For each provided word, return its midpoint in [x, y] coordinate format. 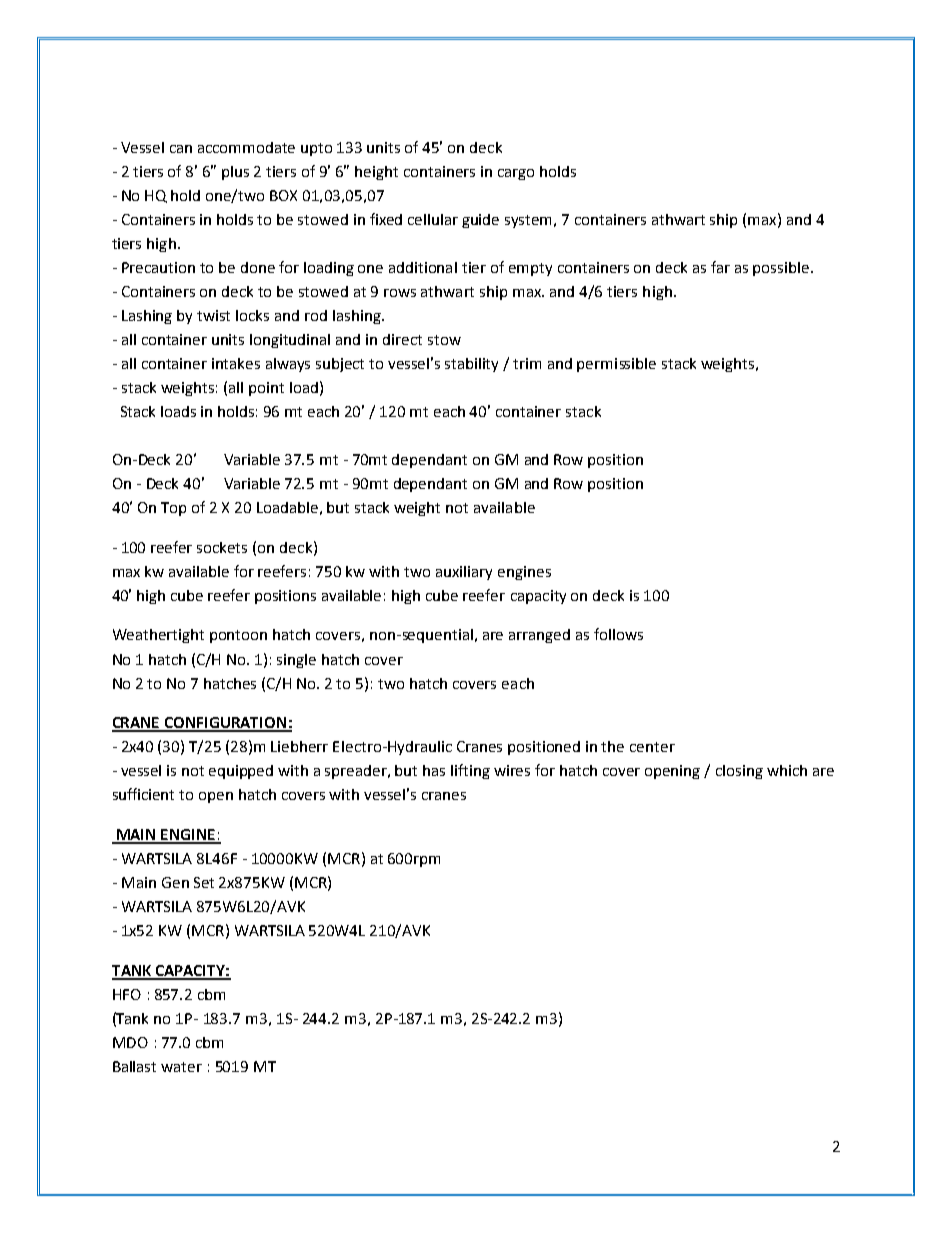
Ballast [134, 1066]
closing [739, 772]
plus [235, 173]
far [720, 267]
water [181, 1067]
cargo [516, 174]
